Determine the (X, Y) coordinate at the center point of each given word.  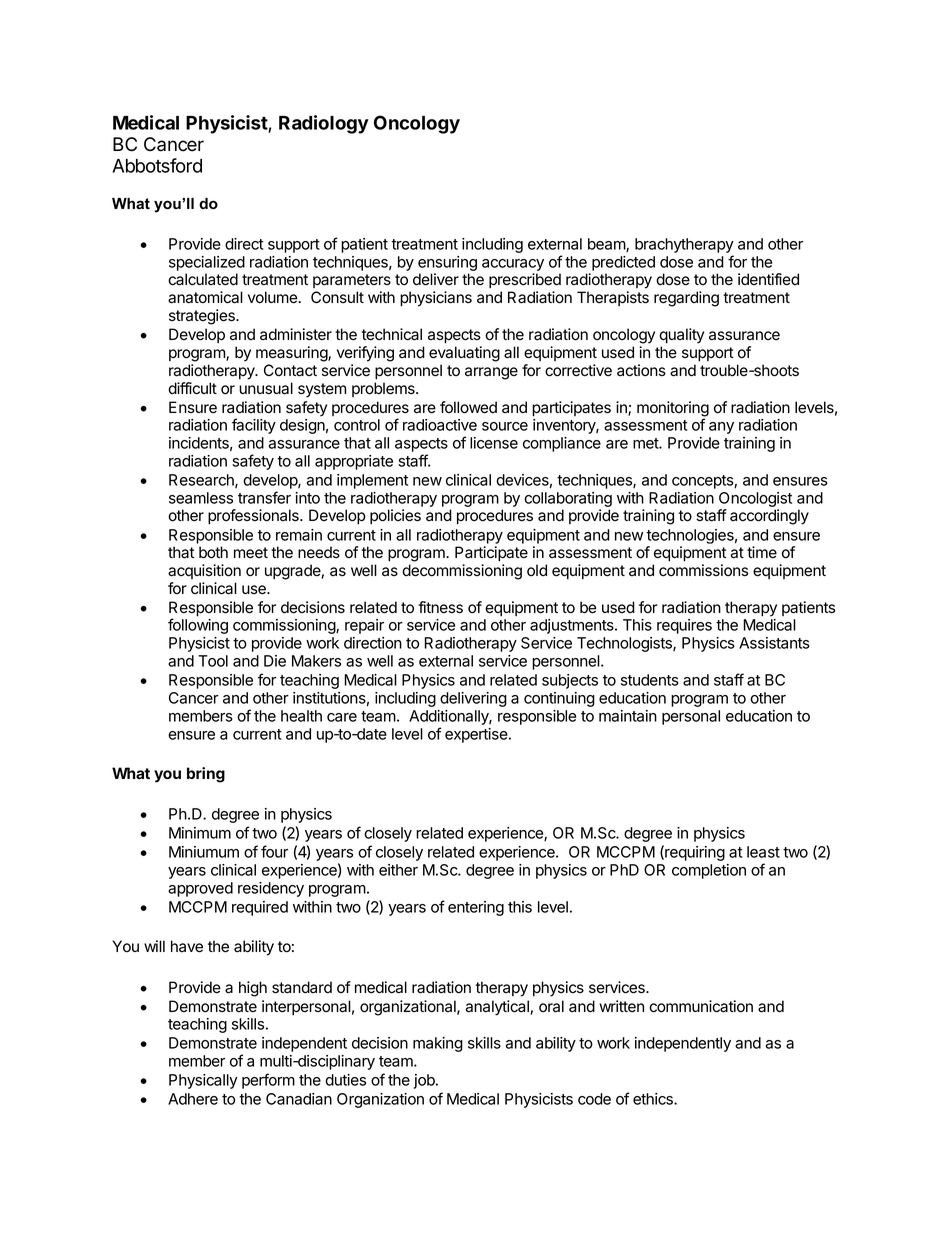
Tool (213, 661)
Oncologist (755, 499)
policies (395, 516)
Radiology (324, 124)
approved (200, 889)
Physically (203, 1081)
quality (681, 336)
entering (476, 908)
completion (709, 871)
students (650, 680)
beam (607, 245)
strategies (203, 317)
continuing (559, 699)
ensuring (447, 265)
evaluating (464, 354)
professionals (254, 517)
